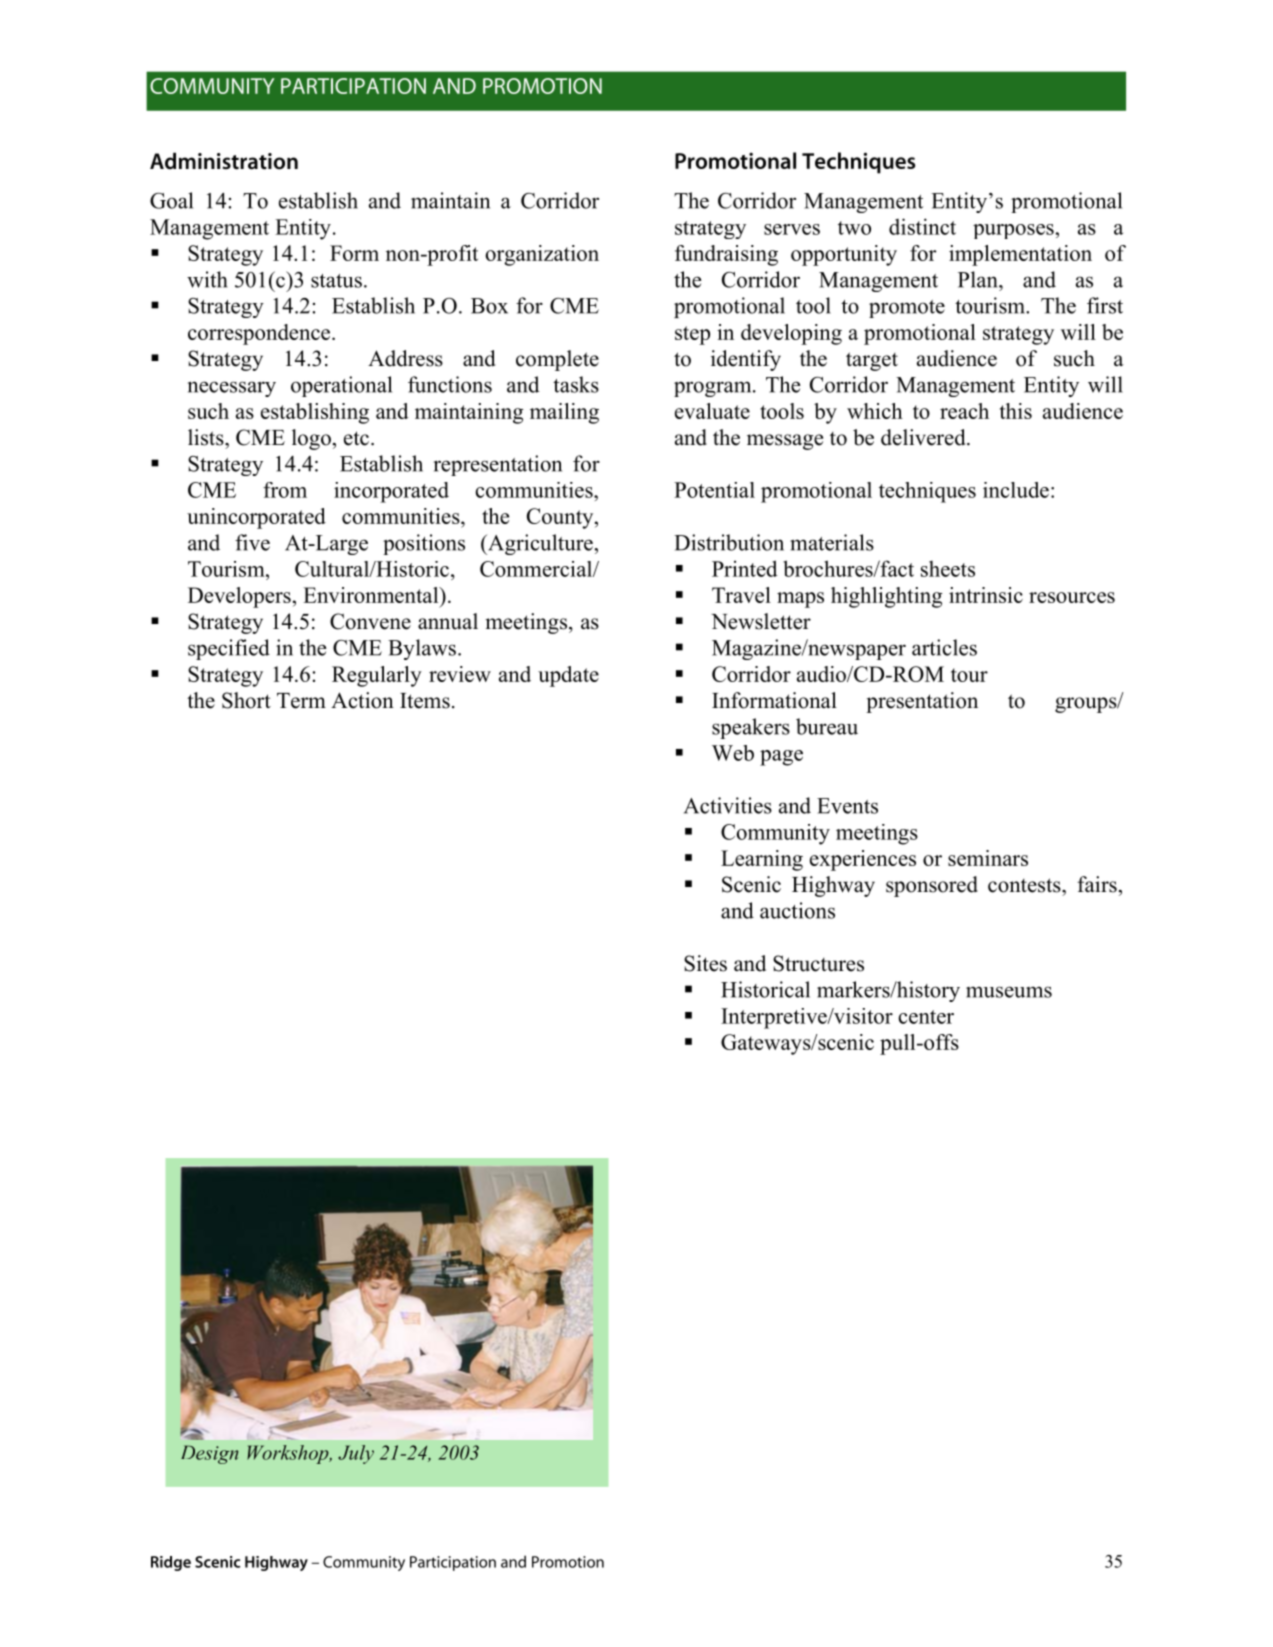 The height and width of the screenshot is (1647, 1273). What do you see at coordinates (229, 649) in the screenshot?
I see `specified` at bounding box center [229, 649].
